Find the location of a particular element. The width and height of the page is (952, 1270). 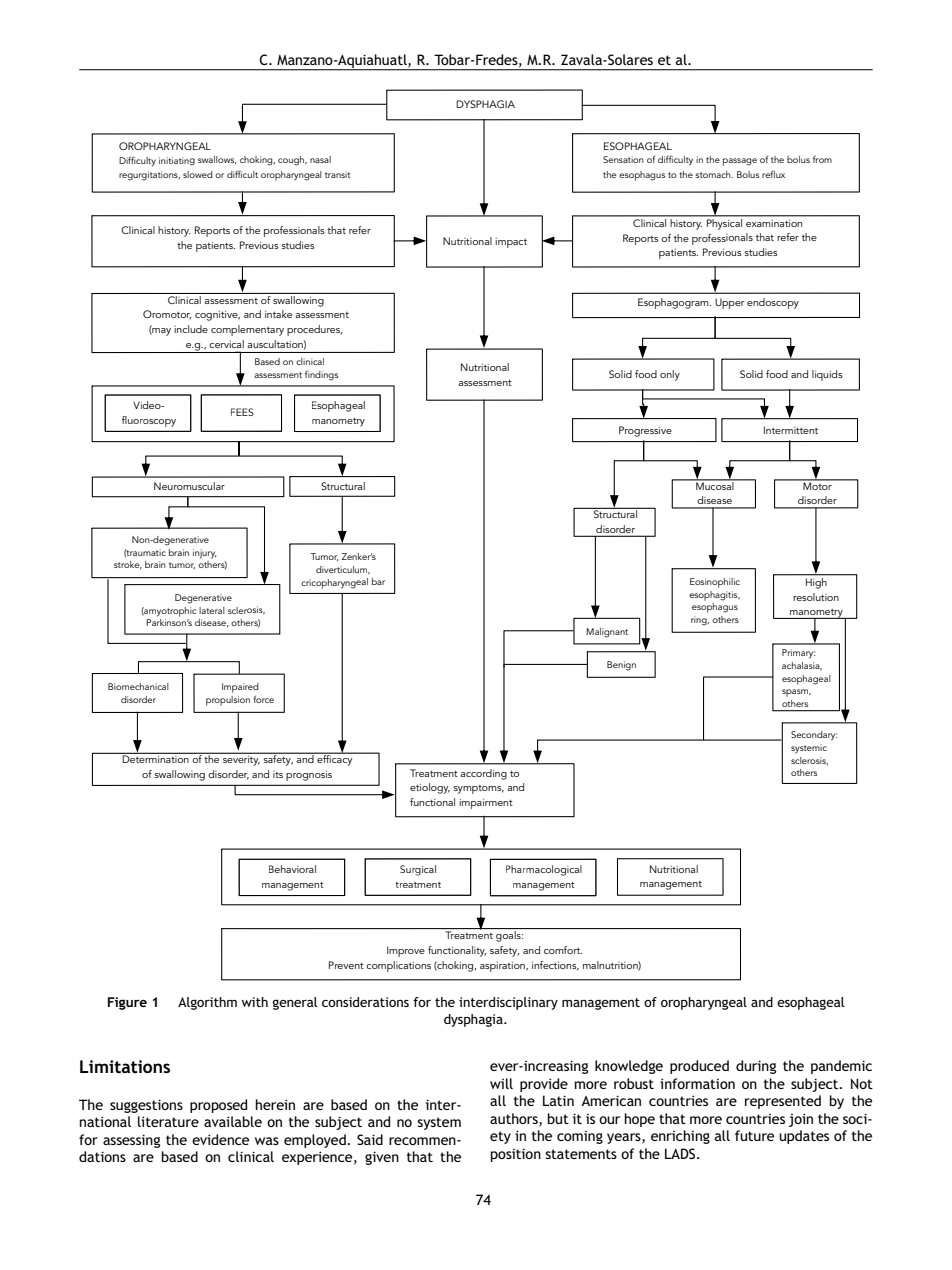

position is located at coordinates (516, 1155).
